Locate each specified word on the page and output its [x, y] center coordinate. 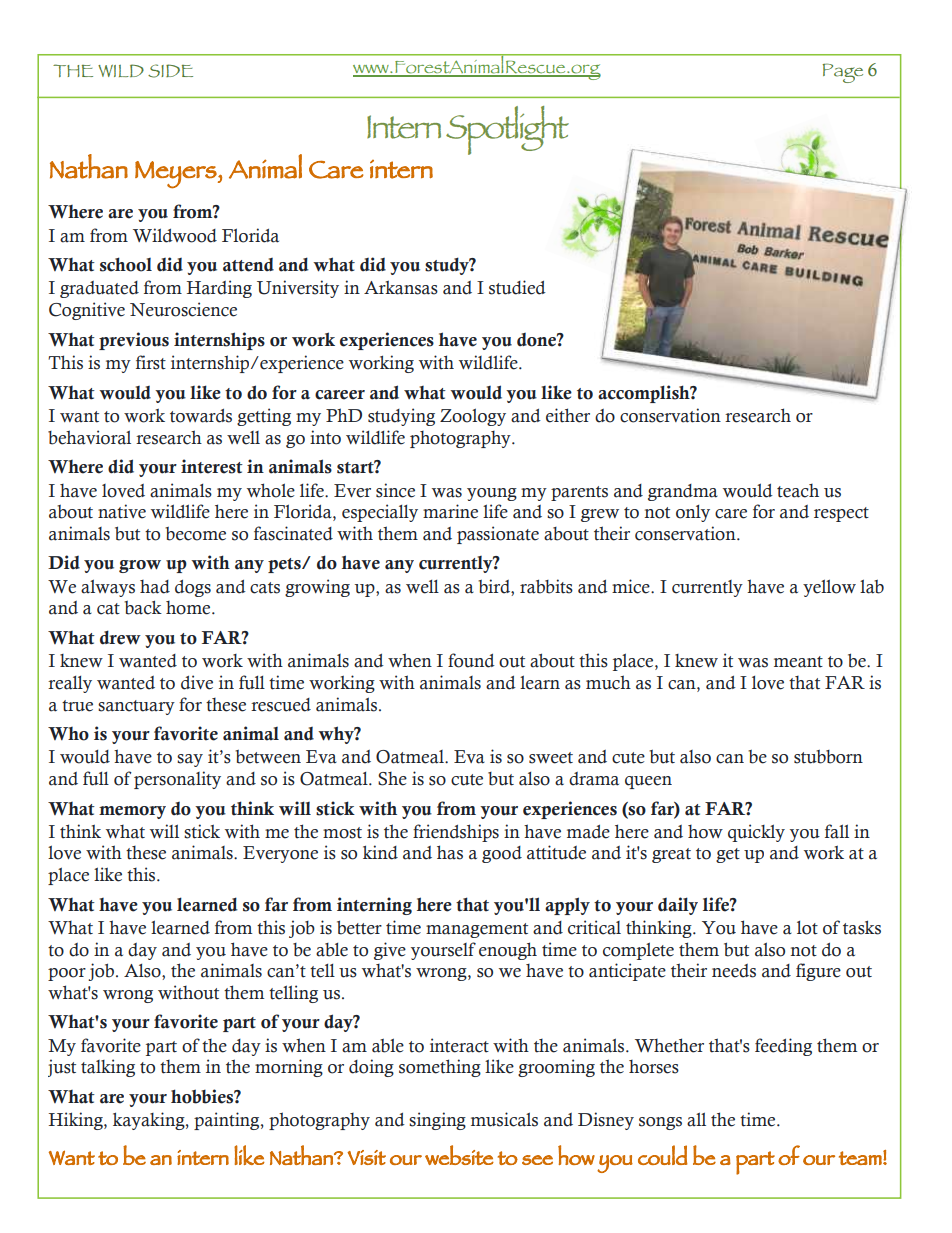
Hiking [77, 1121]
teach [798, 491]
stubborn [828, 757]
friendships [456, 833]
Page [843, 73]
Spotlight [507, 130]
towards [201, 416]
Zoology [473, 417]
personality [177, 780]
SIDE [170, 71]
